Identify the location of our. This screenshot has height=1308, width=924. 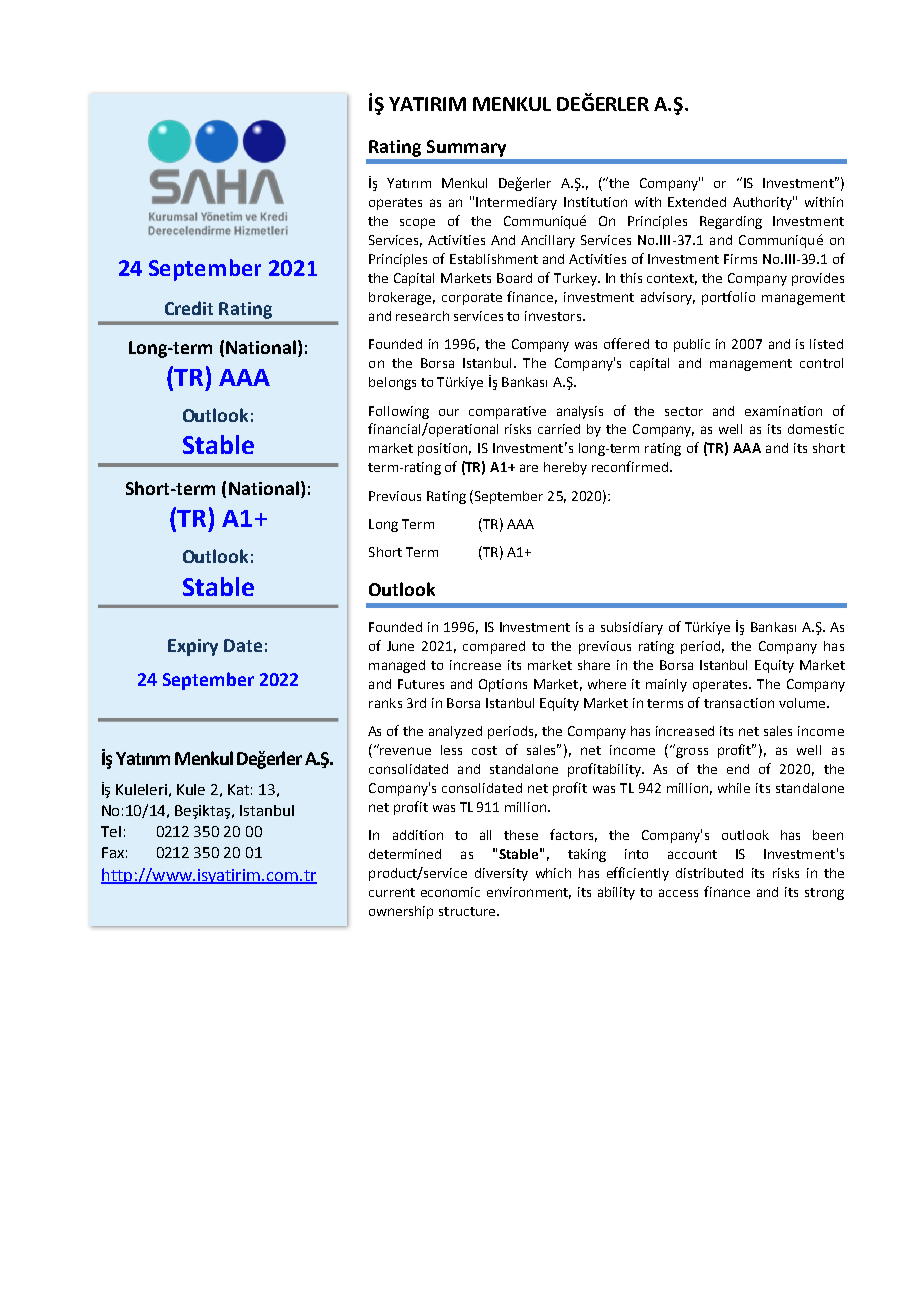
(449, 412).
